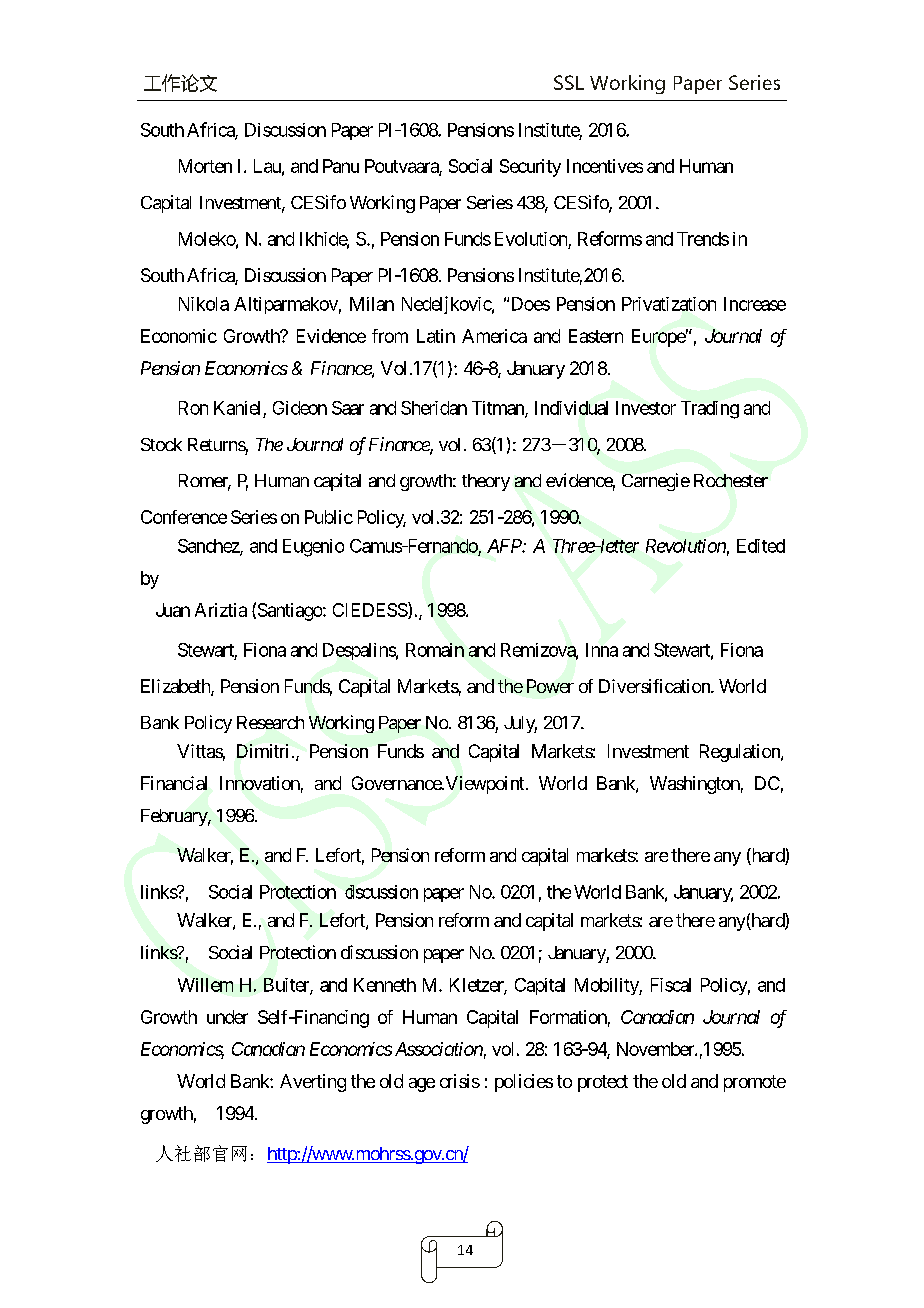 Image resolution: width=924 pixels, height=1308 pixels. Describe the element at coordinates (205, 166) in the screenshot. I see `Morten` at that location.
